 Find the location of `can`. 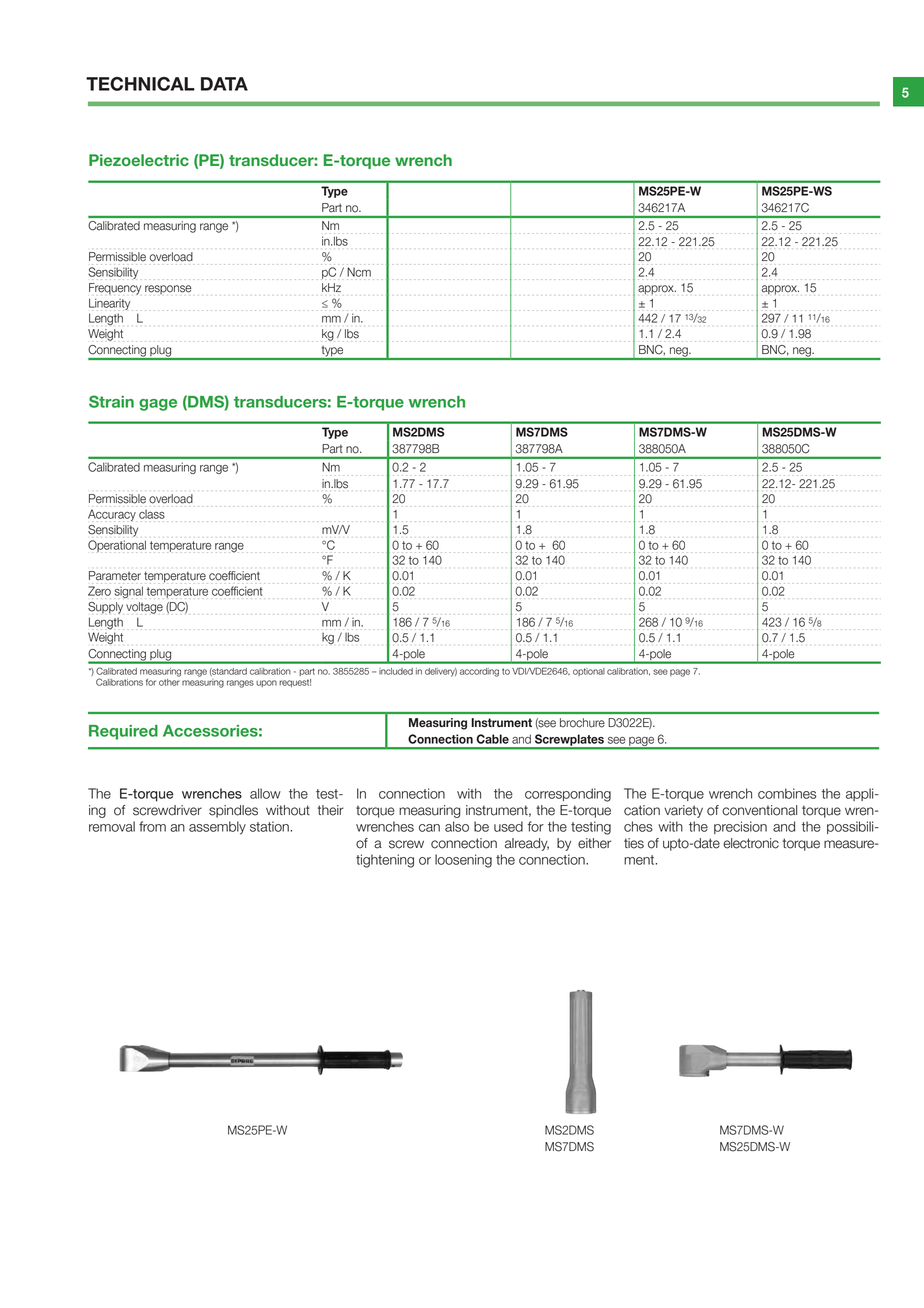

can is located at coordinates (429, 828).
